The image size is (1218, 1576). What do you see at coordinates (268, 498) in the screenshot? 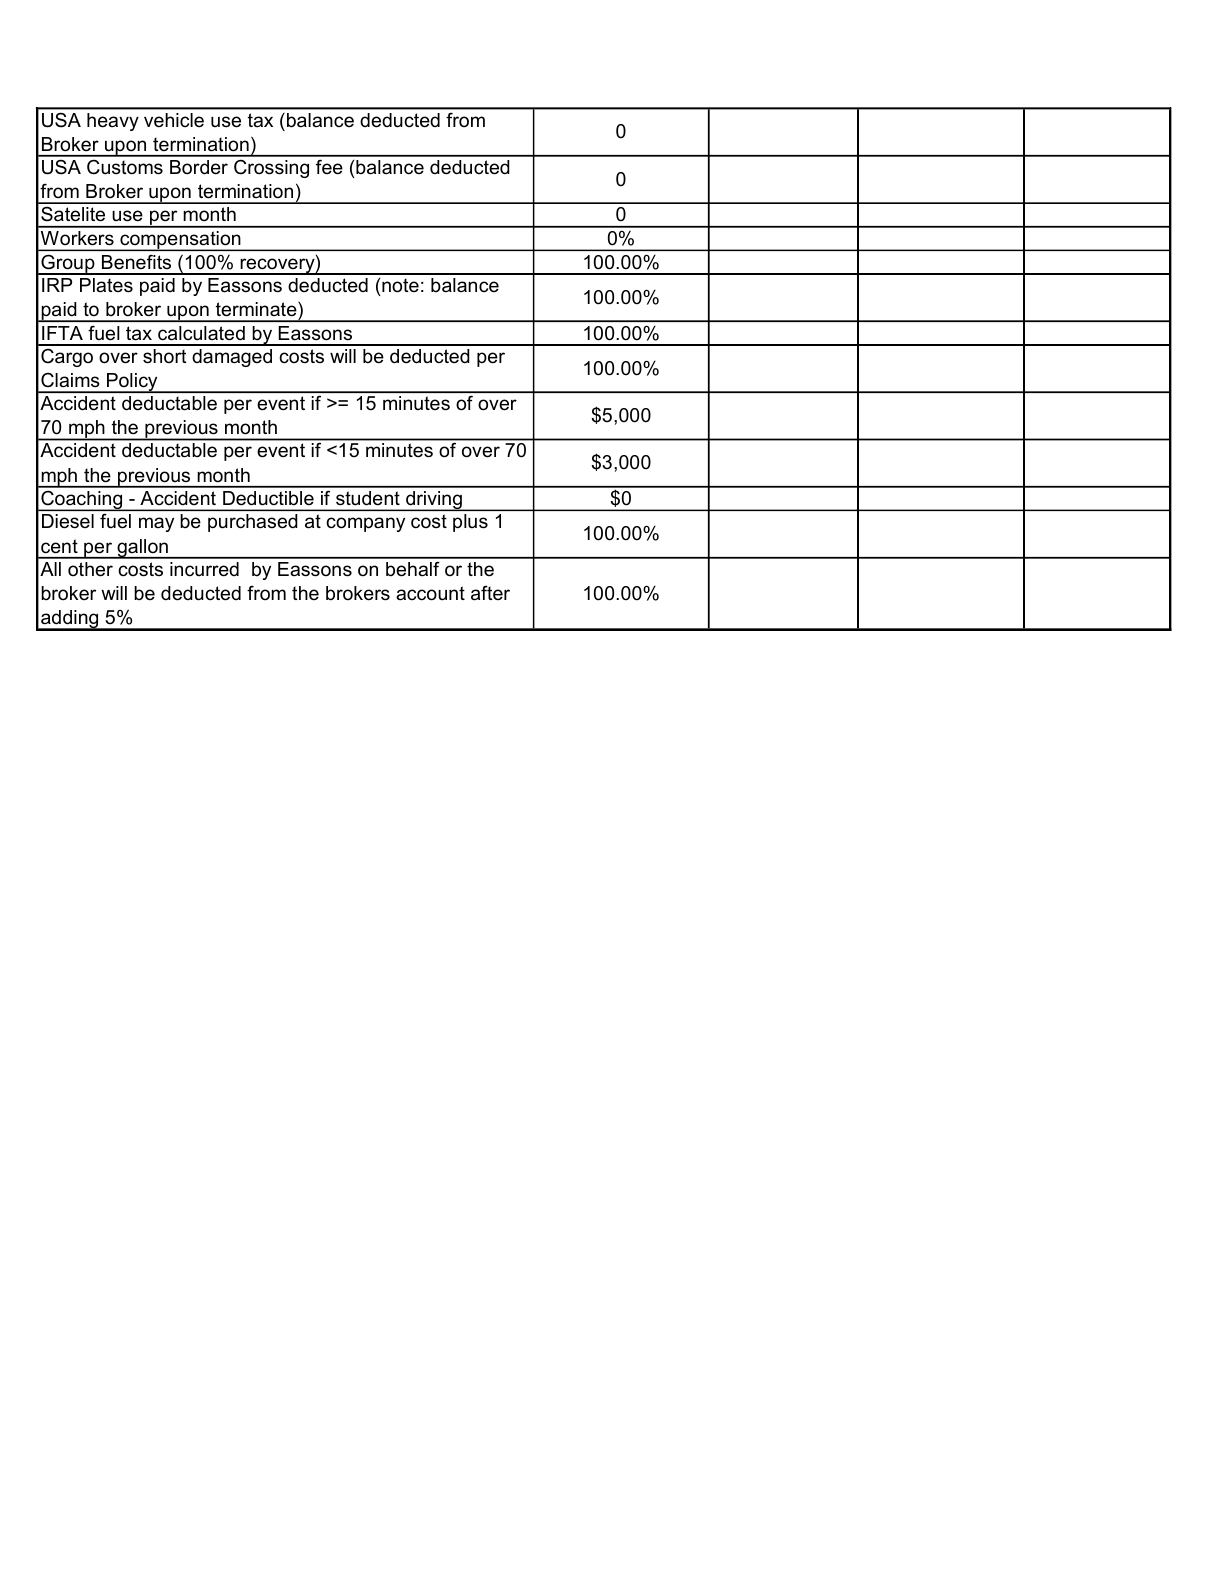
I see `Deductible` at bounding box center [268, 498].
